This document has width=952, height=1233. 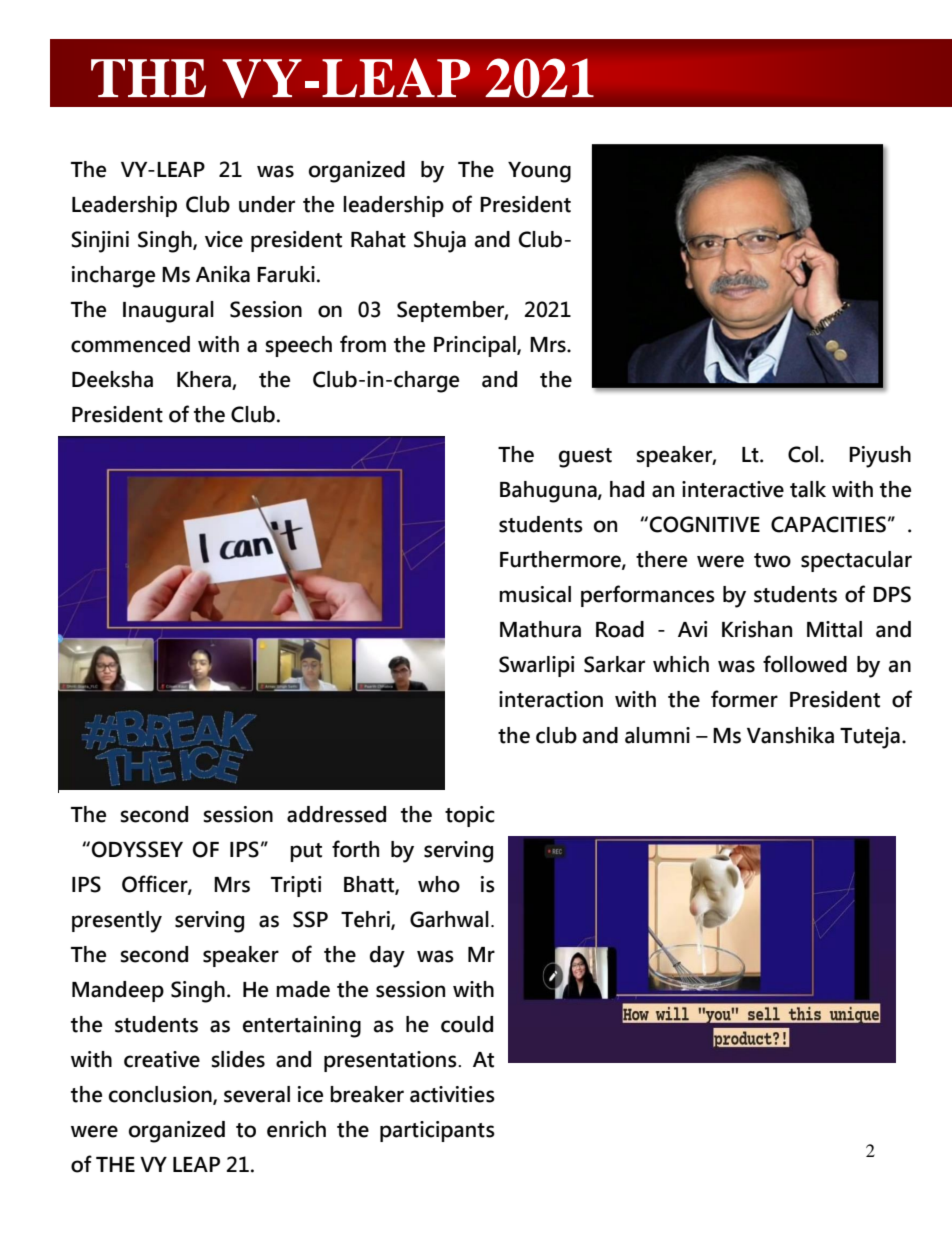 I want to click on performances, so click(x=648, y=596).
